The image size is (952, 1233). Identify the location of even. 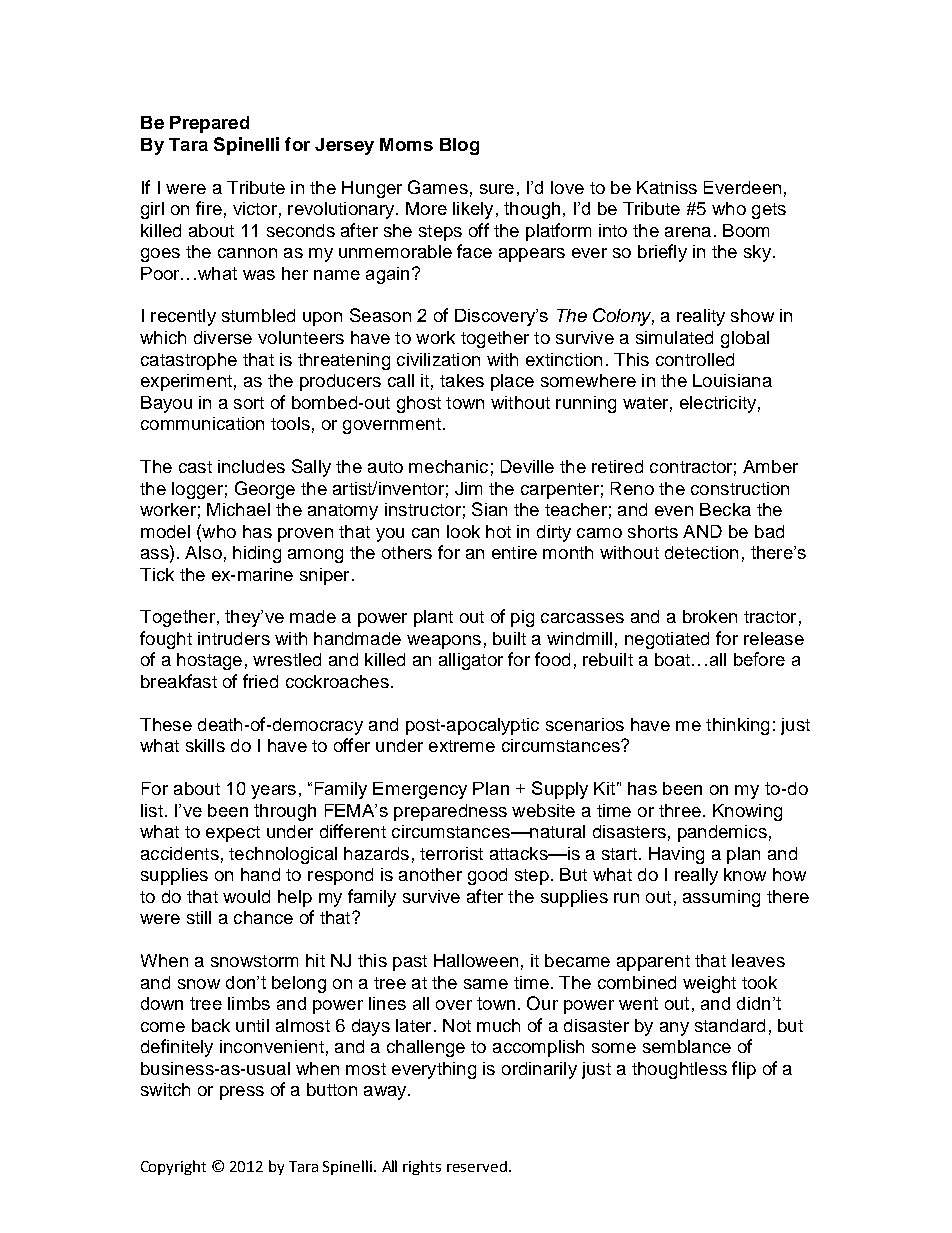
(674, 511).
